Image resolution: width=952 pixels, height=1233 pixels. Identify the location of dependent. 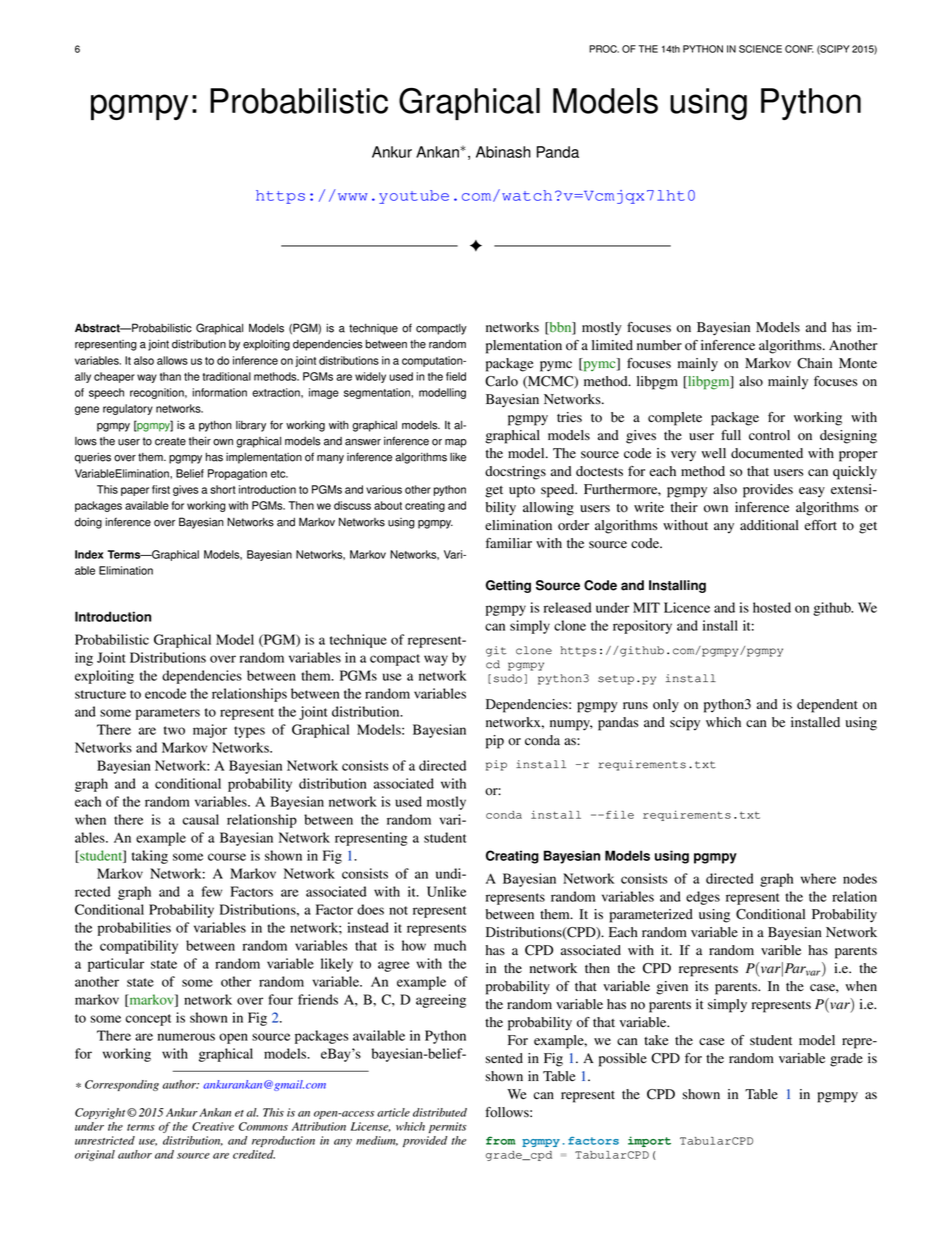
(827, 706).
